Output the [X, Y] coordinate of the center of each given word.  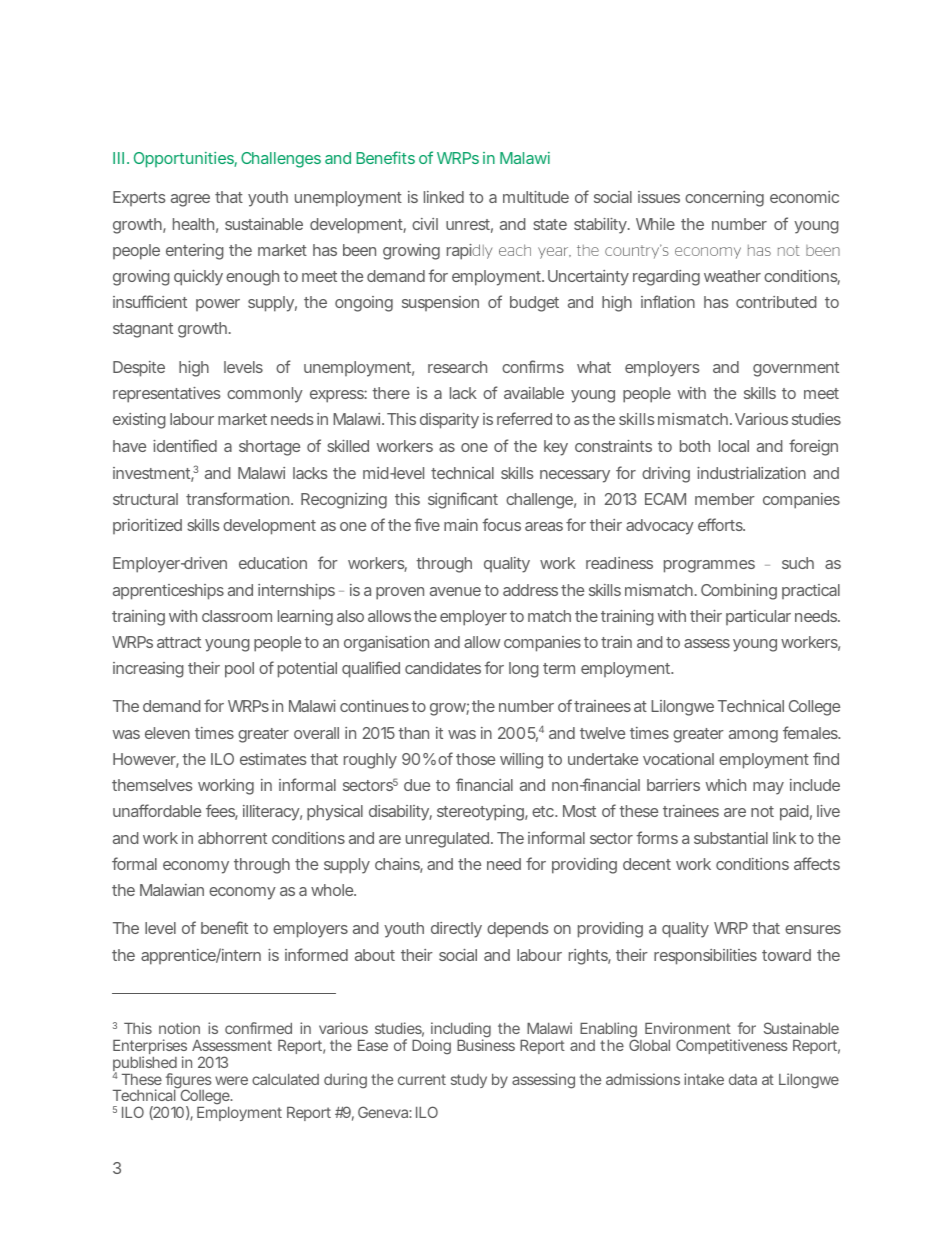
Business [486, 1045]
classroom [237, 616]
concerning [724, 199]
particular [758, 617]
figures [189, 1082]
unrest [469, 226]
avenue [455, 591]
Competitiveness [732, 1046]
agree [190, 200]
